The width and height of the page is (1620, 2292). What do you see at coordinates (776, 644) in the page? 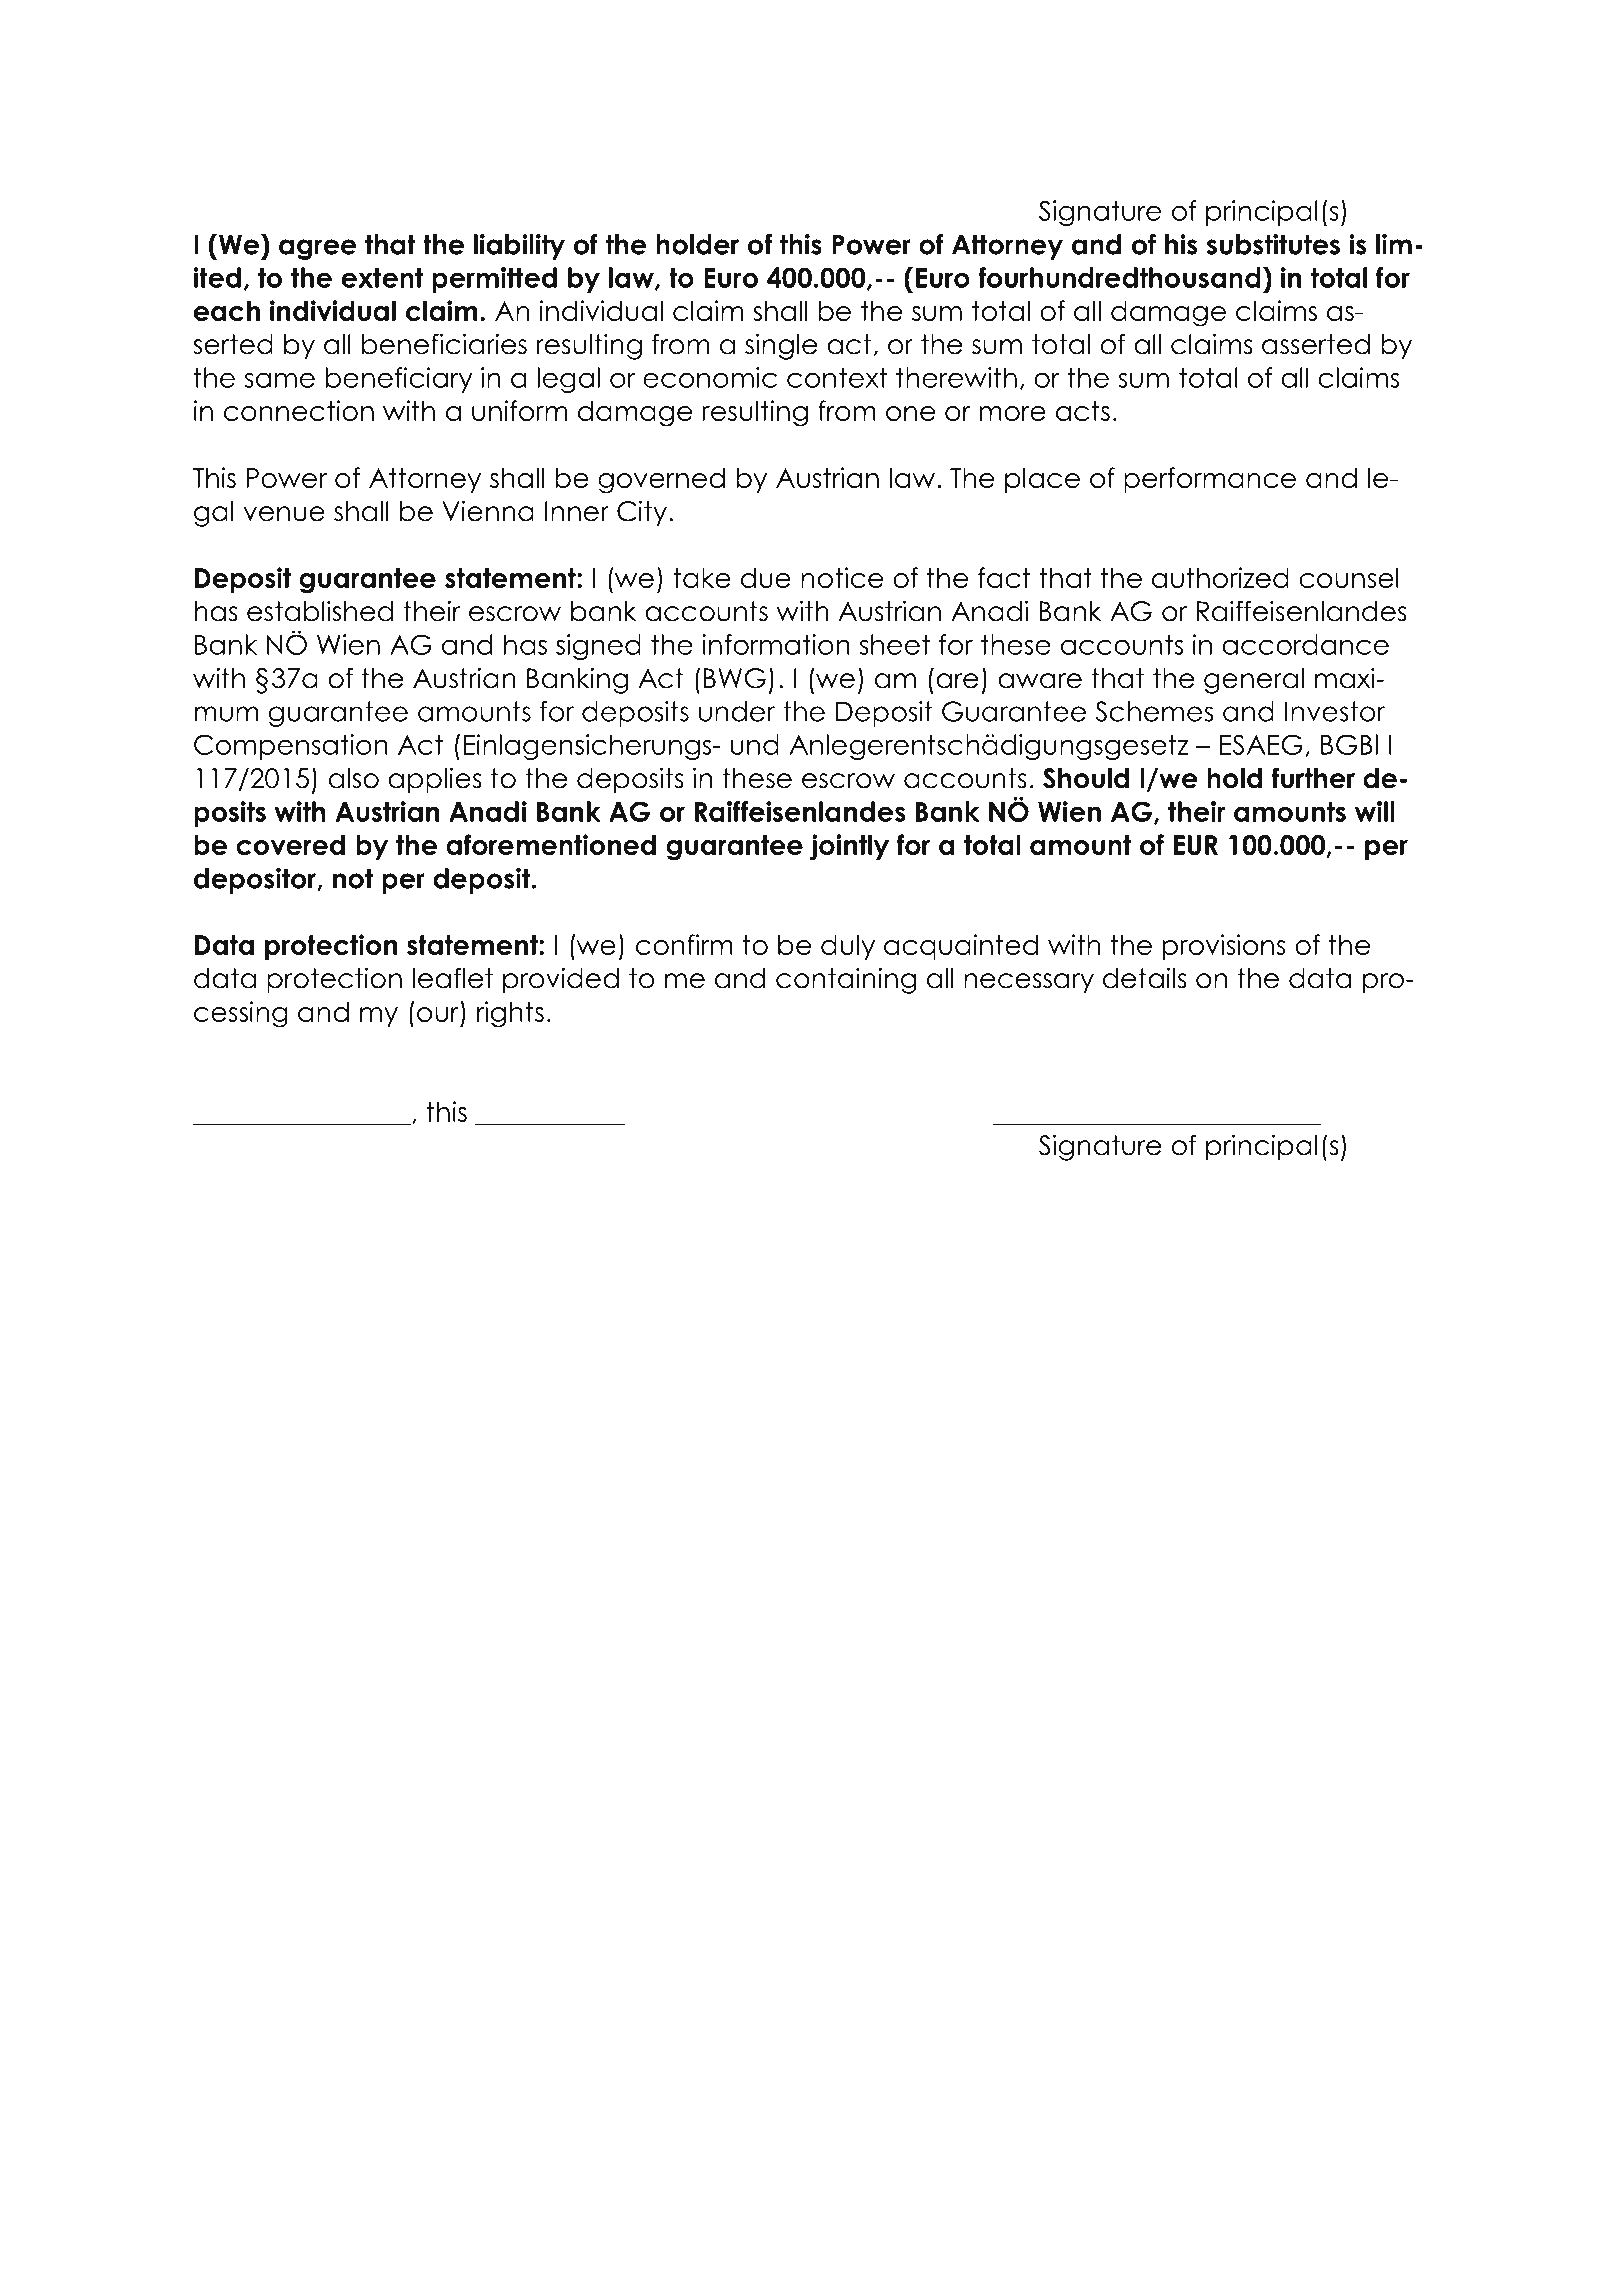
I see `information` at bounding box center [776, 644].
